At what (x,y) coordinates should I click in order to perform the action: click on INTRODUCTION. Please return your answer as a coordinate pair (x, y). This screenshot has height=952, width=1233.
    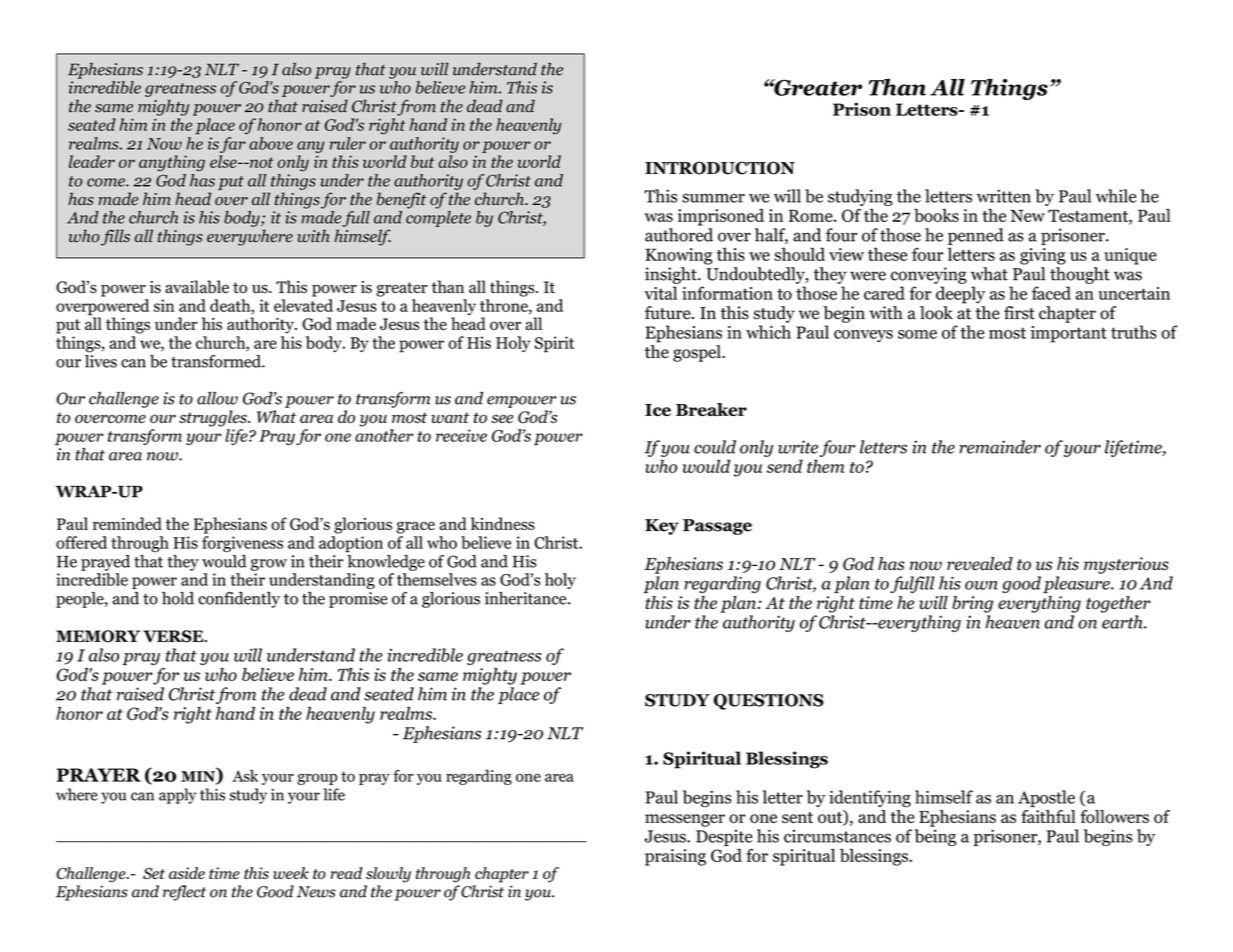
    Looking at the image, I should click on (720, 168).
